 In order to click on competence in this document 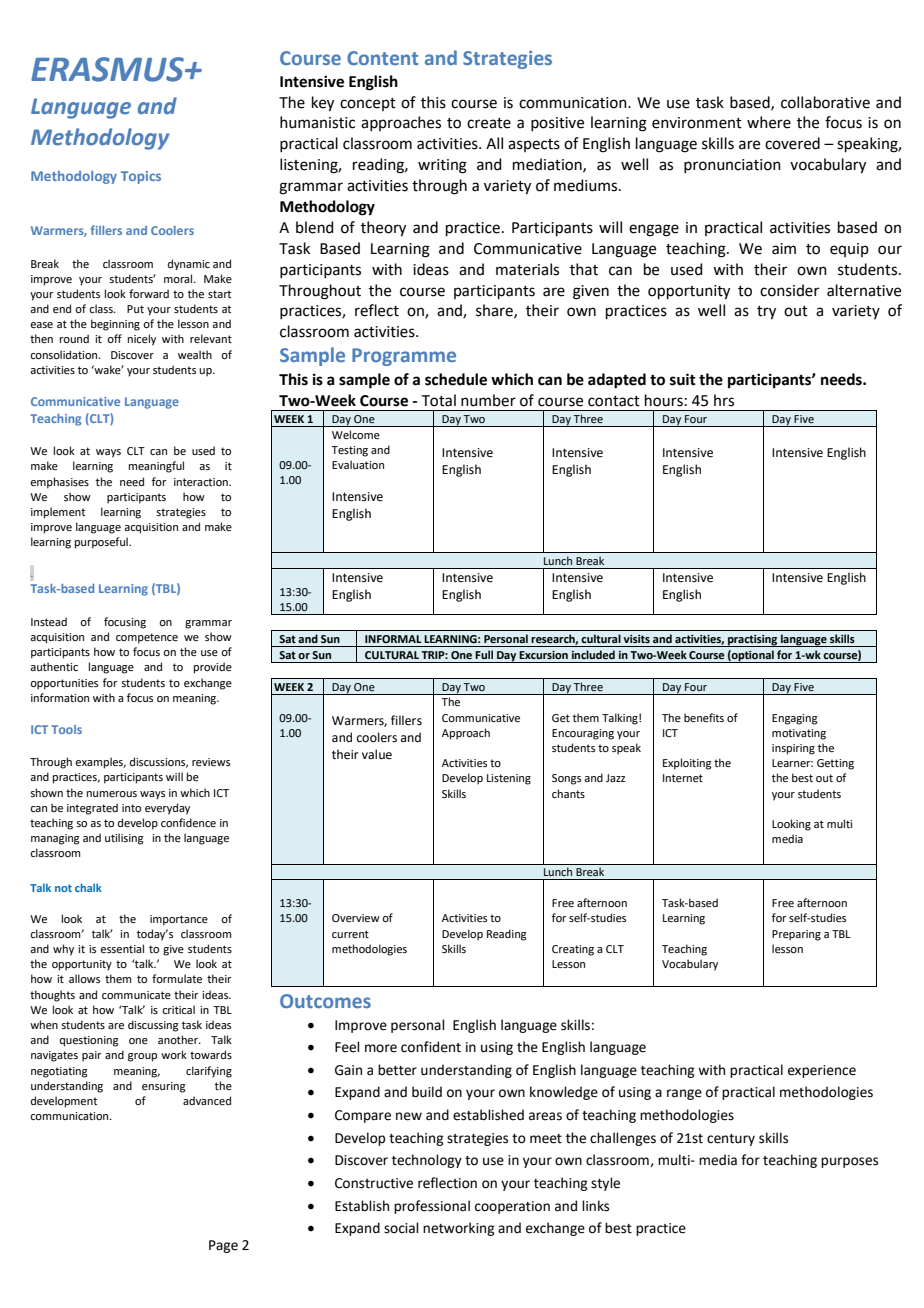, I will do `click(147, 638)`.
